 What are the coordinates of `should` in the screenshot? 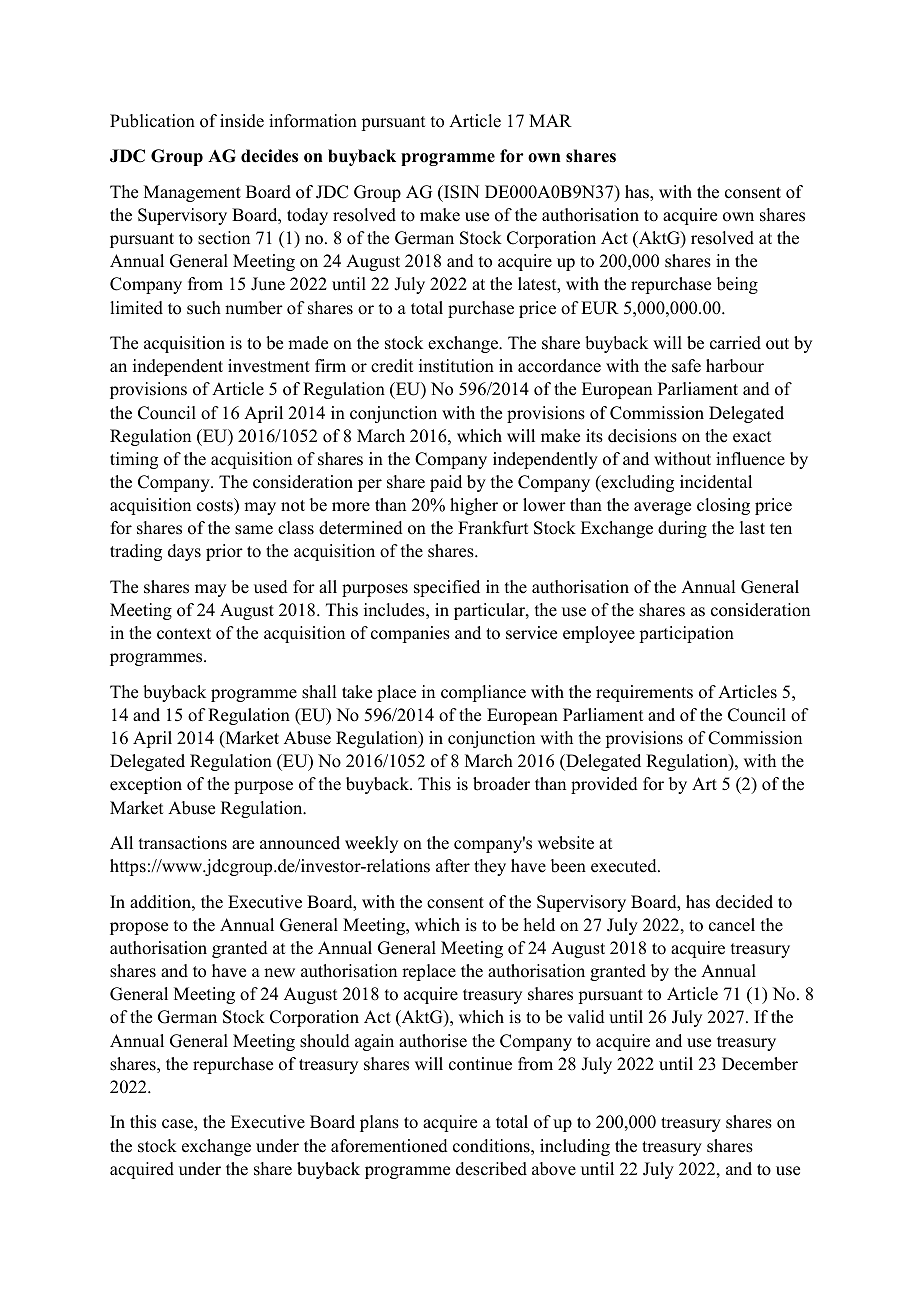 It's located at (325, 1041).
